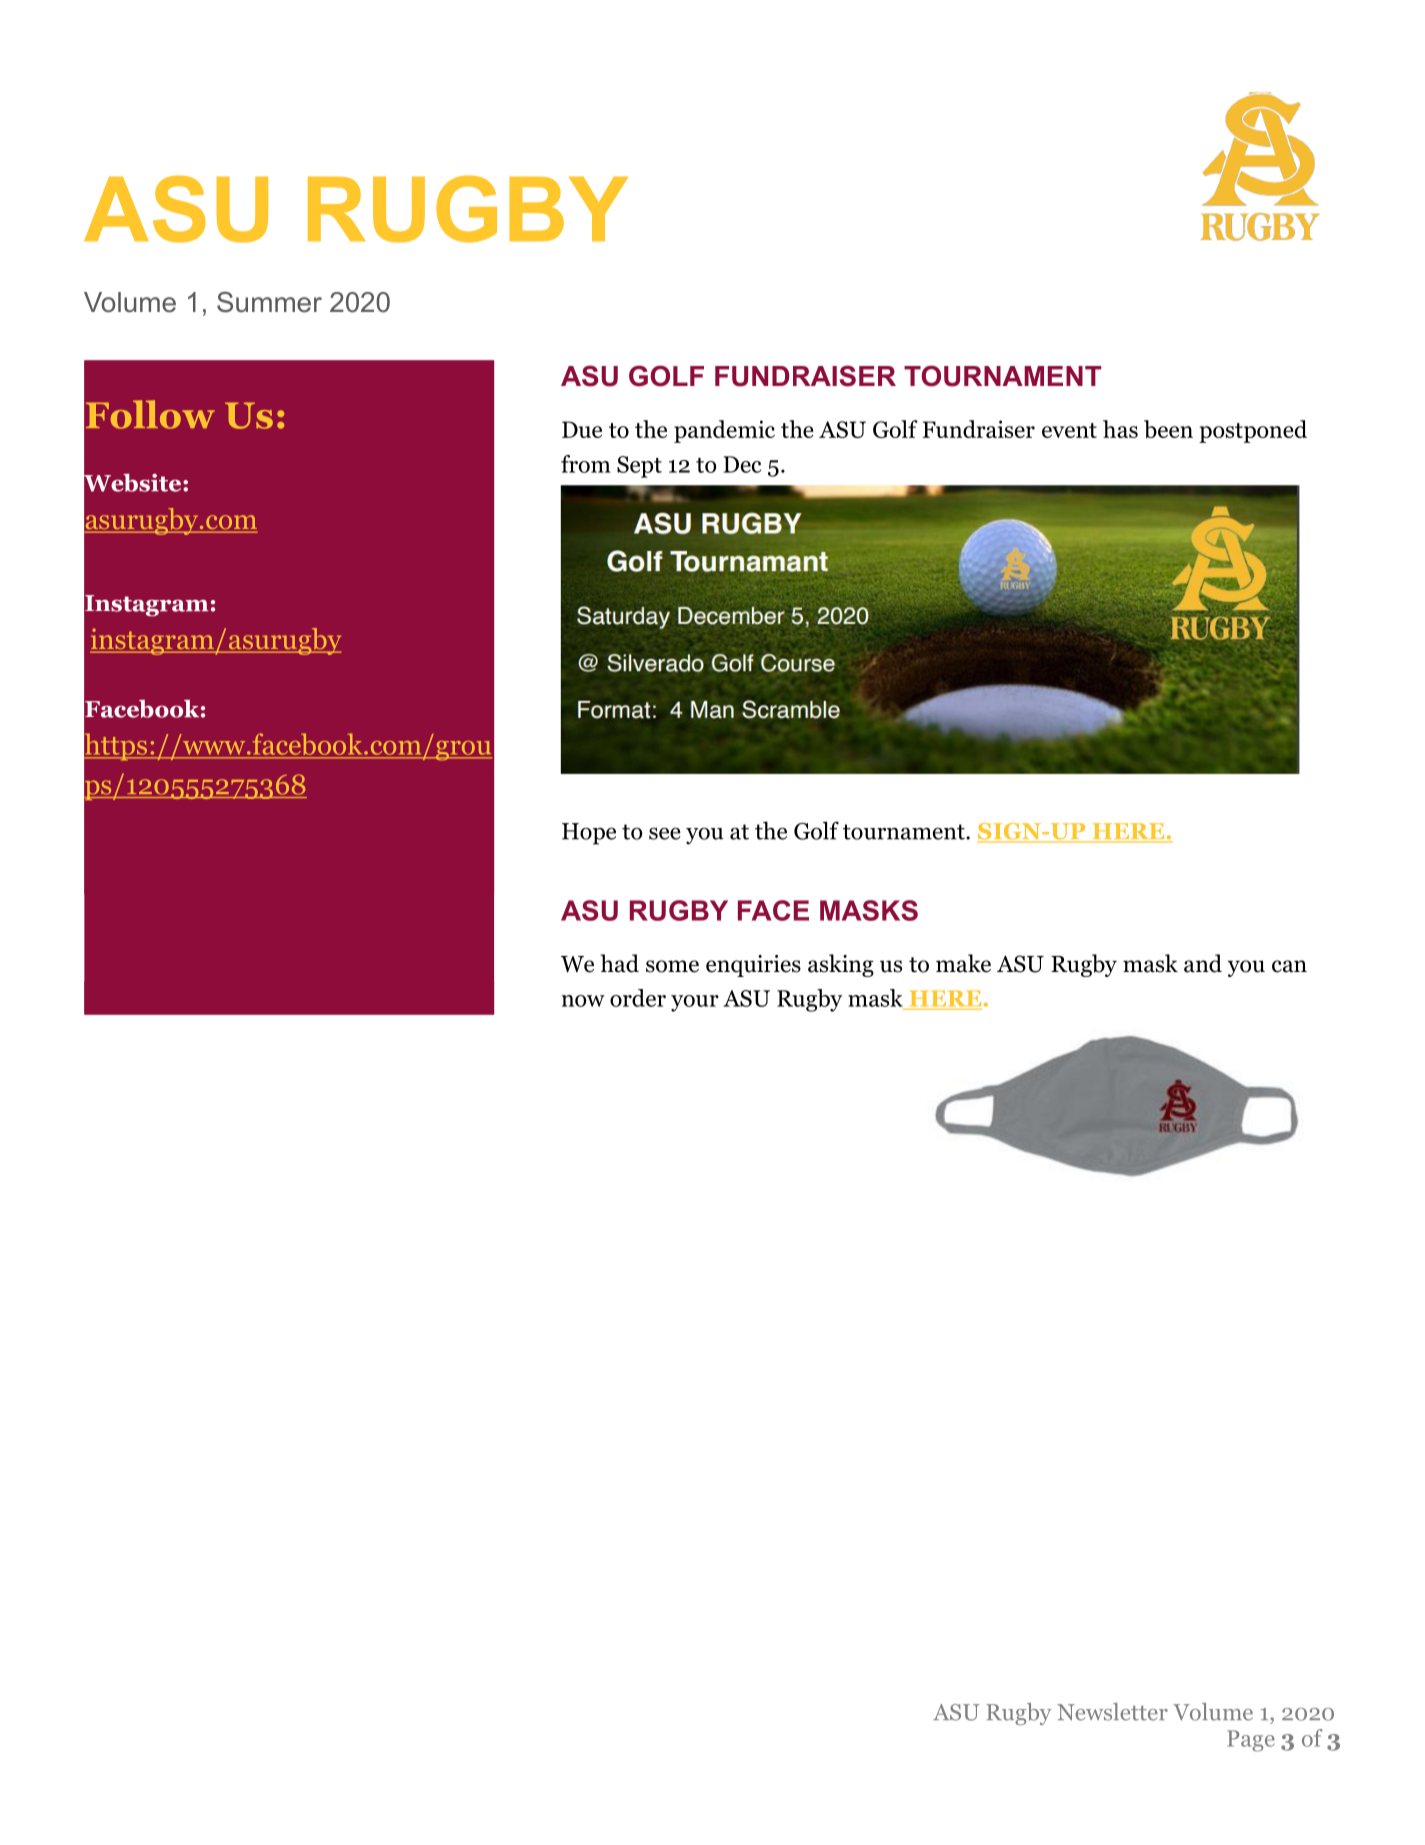 The height and width of the screenshot is (1845, 1425). Describe the element at coordinates (695, 1003) in the screenshot. I see `your` at that location.
